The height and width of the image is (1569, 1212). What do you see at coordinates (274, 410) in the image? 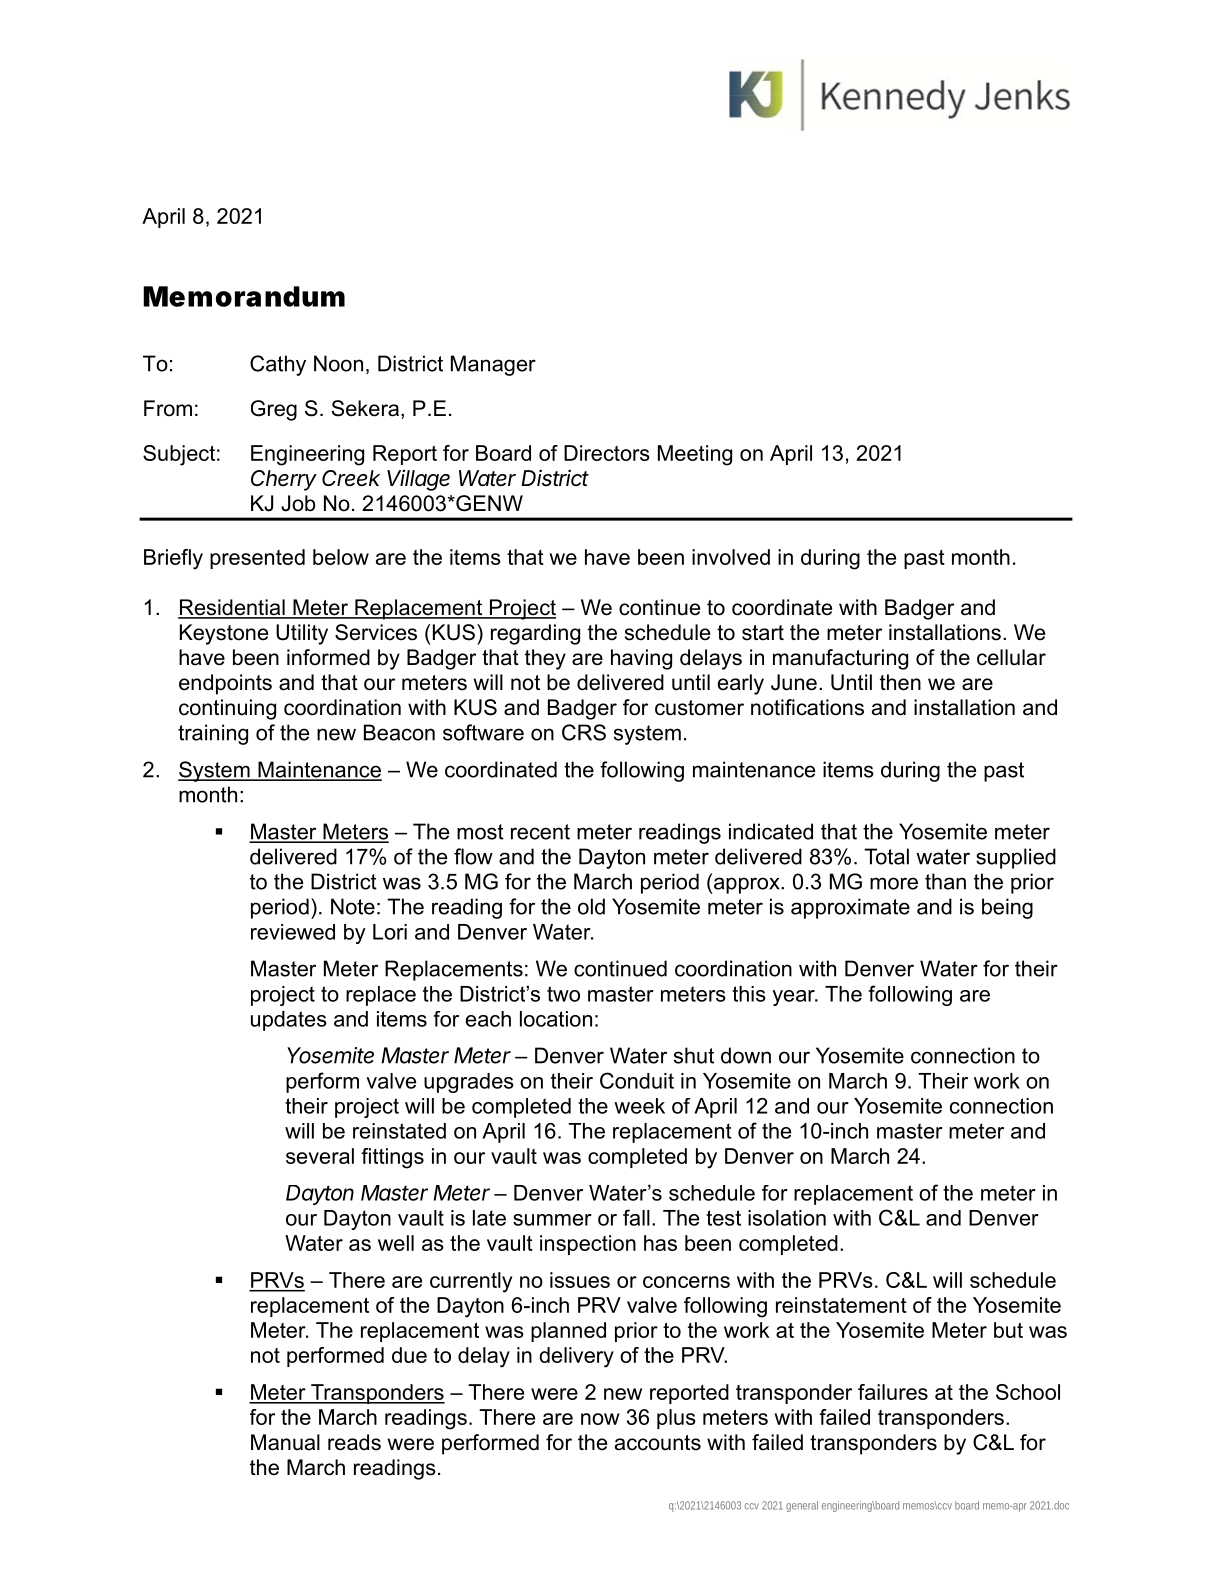
I see `Greg` at bounding box center [274, 410].
